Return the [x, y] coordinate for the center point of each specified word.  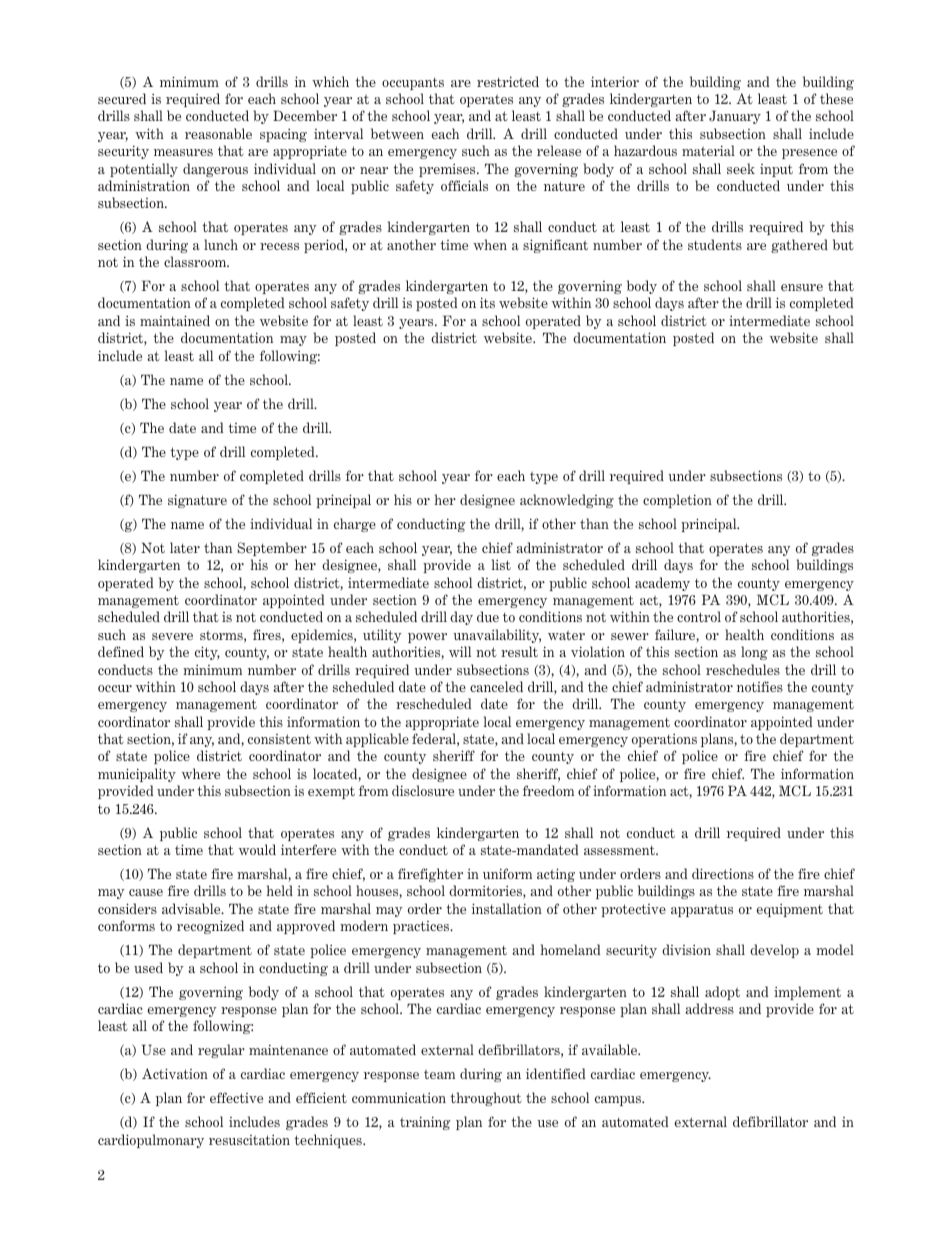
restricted [508, 81]
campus [619, 1101]
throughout [486, 1099]
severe [172, 636]
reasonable [218, 133]
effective [236, 1097]
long [754, 653]
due [488, 616]
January [735, 117]
